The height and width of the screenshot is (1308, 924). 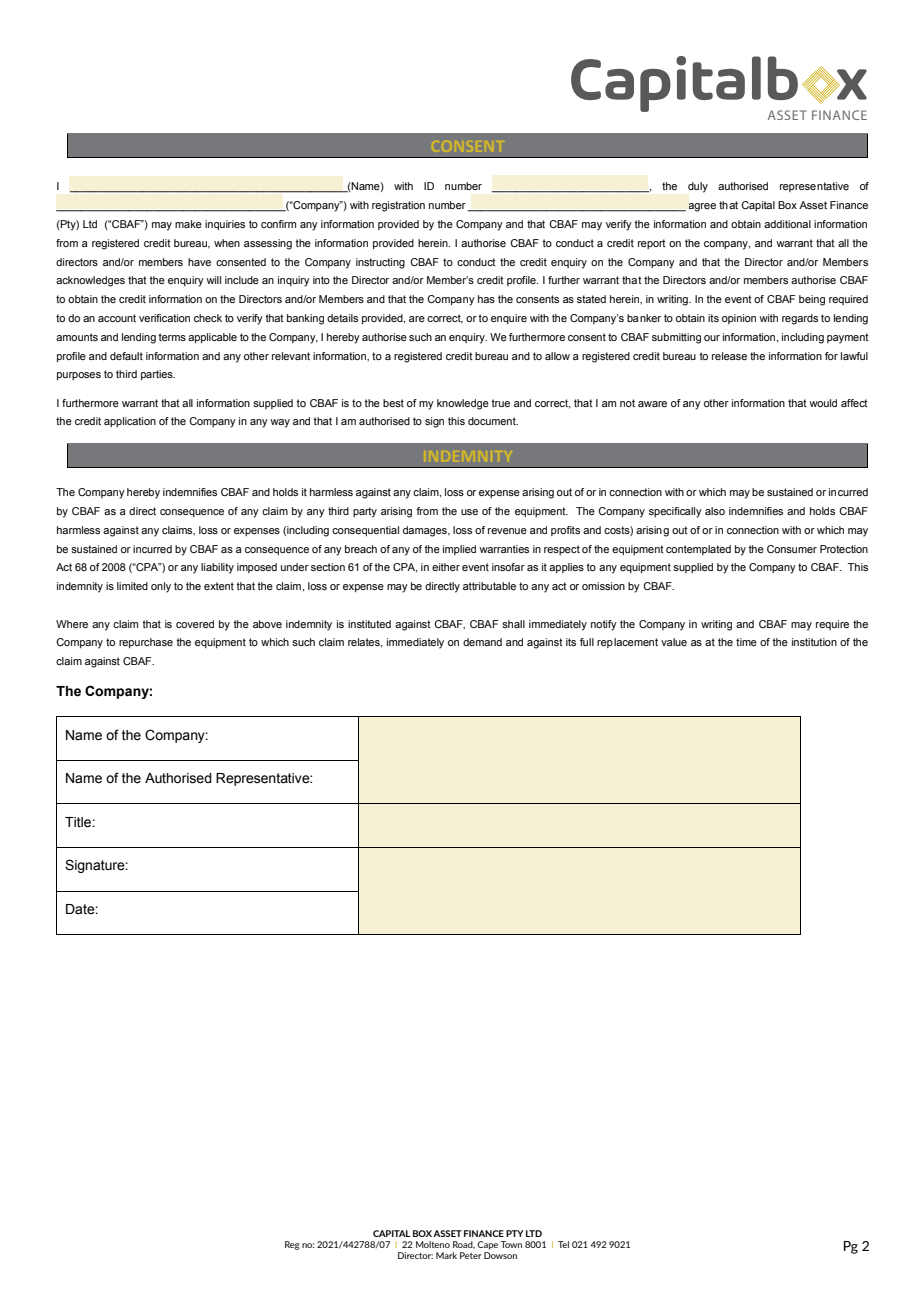 I want to click on liability, so click(x=217, y=568).
